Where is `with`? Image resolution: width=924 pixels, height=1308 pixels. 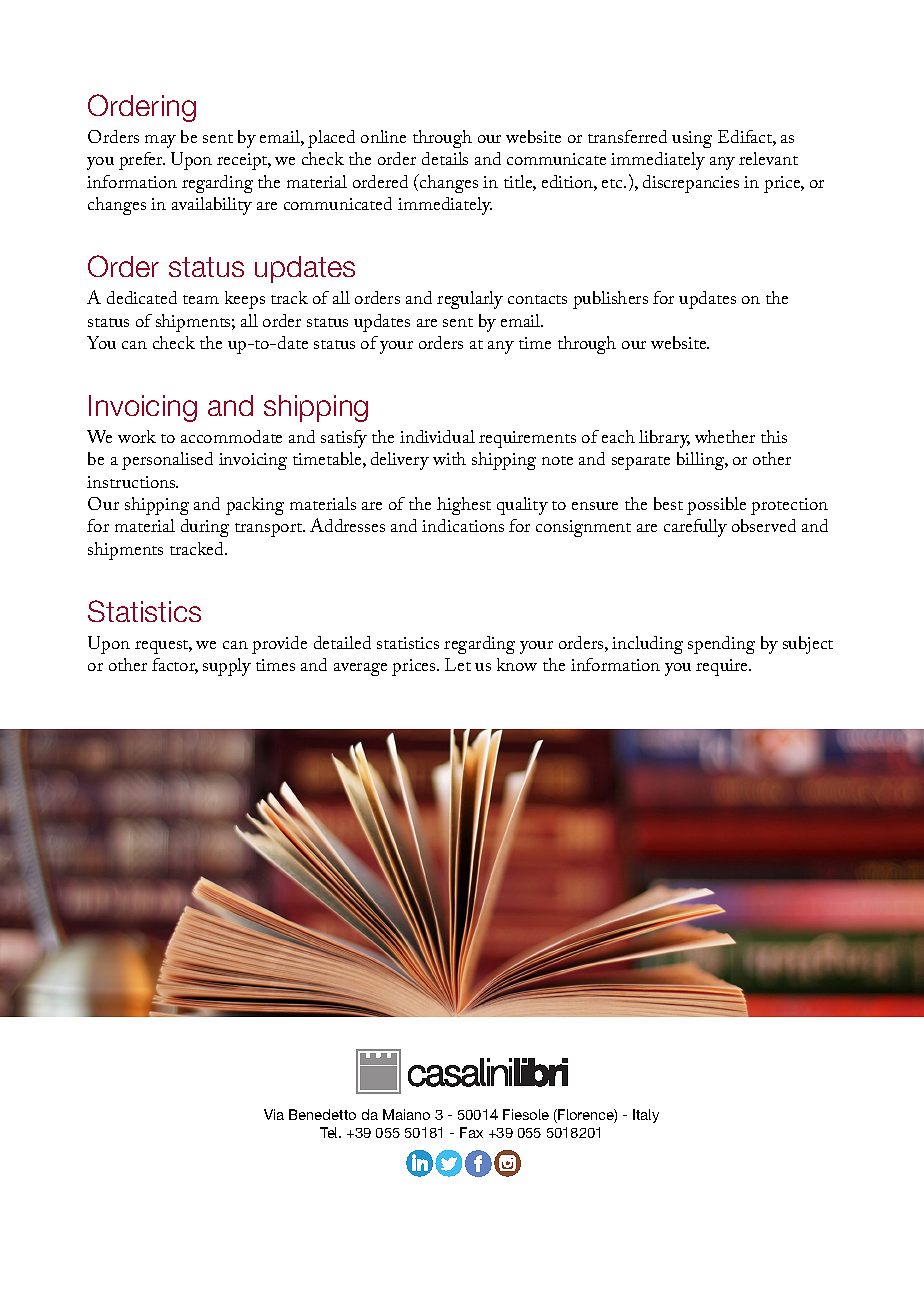
with is located at coordinates (449, 458).
